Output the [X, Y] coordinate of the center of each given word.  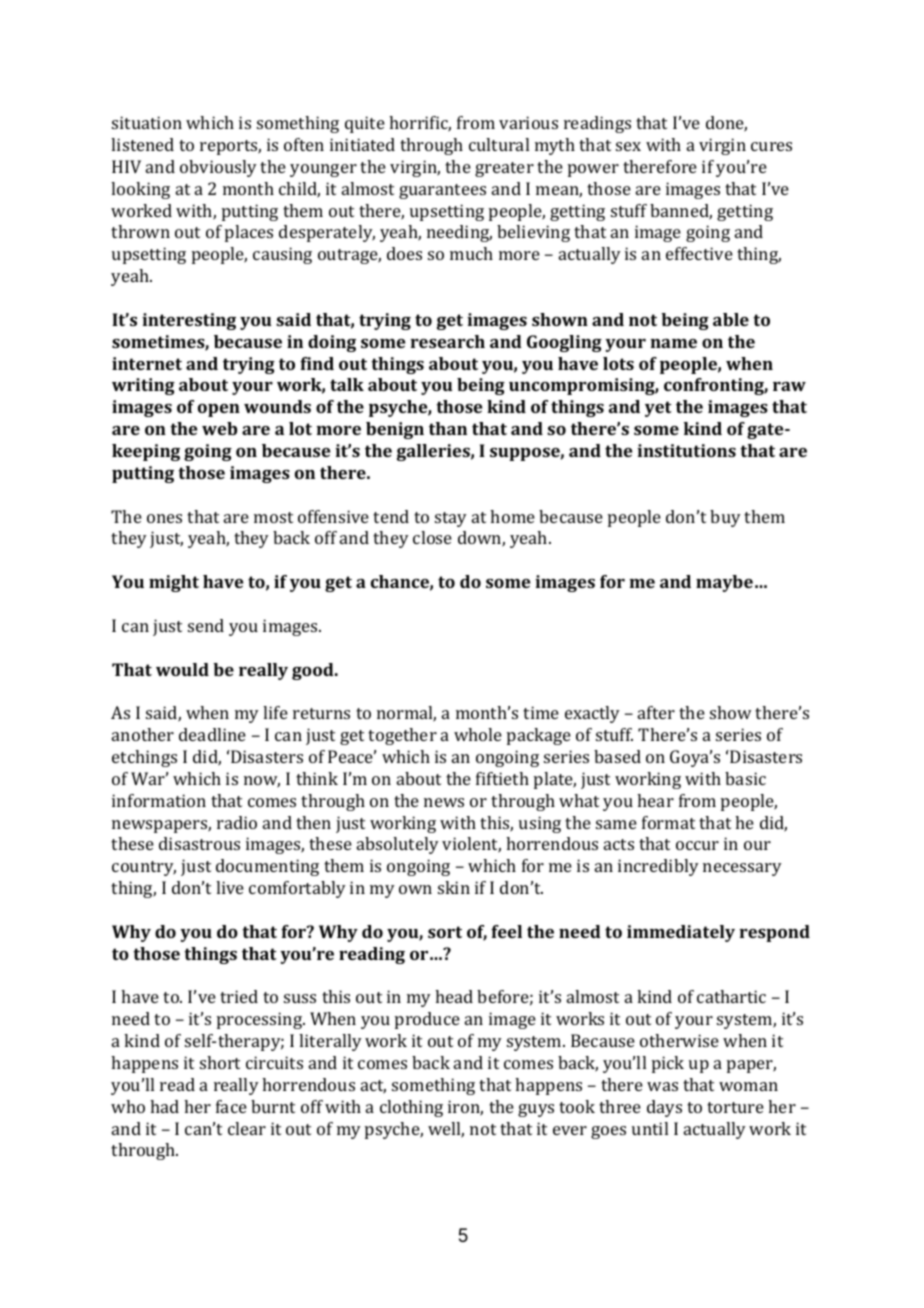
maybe [724, 583]
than [448, 428]
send [206, 625]
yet [658, 409]
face [231, 1106]
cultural [499, 144]
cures [771, 146]
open [219, 410]
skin [454, 887]
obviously [218, 168]
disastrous [199, 843]
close [432, 537]
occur [697, 845]
